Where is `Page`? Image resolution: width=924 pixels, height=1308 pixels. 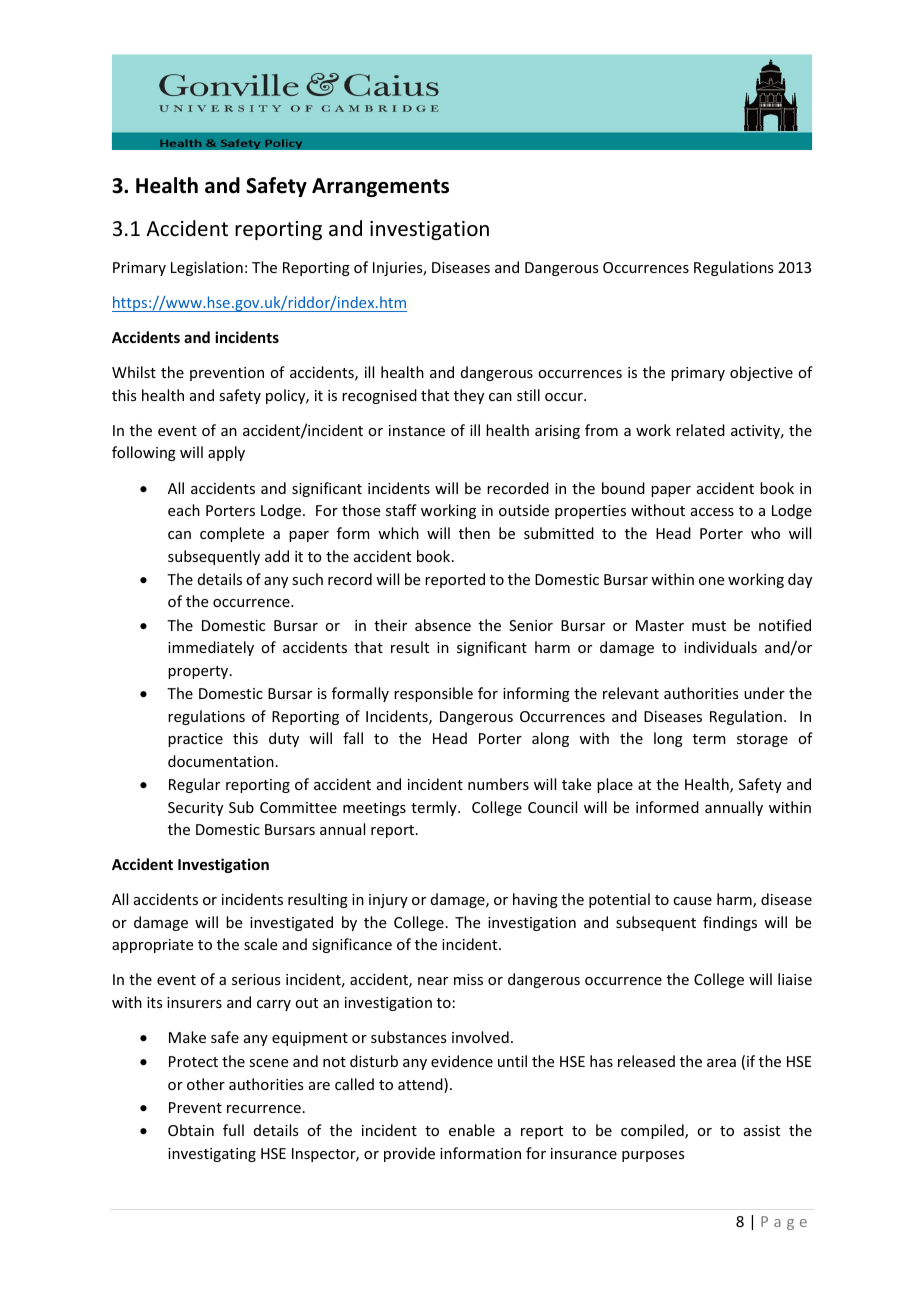 Page is located at coordinates (784, 1223).
